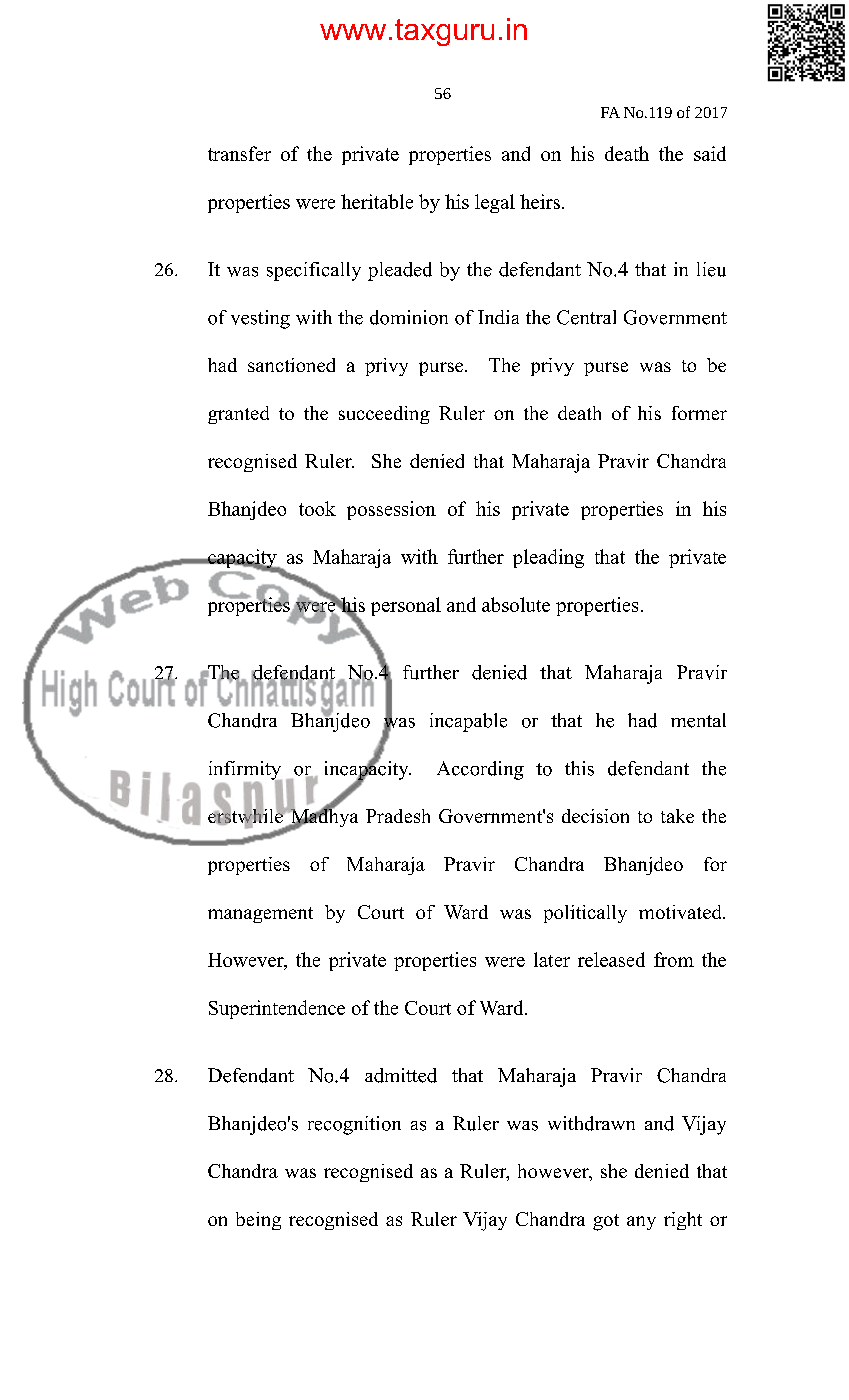  Describe the element at coordinates (258, 1221) in the document. I see `being` at that location.
